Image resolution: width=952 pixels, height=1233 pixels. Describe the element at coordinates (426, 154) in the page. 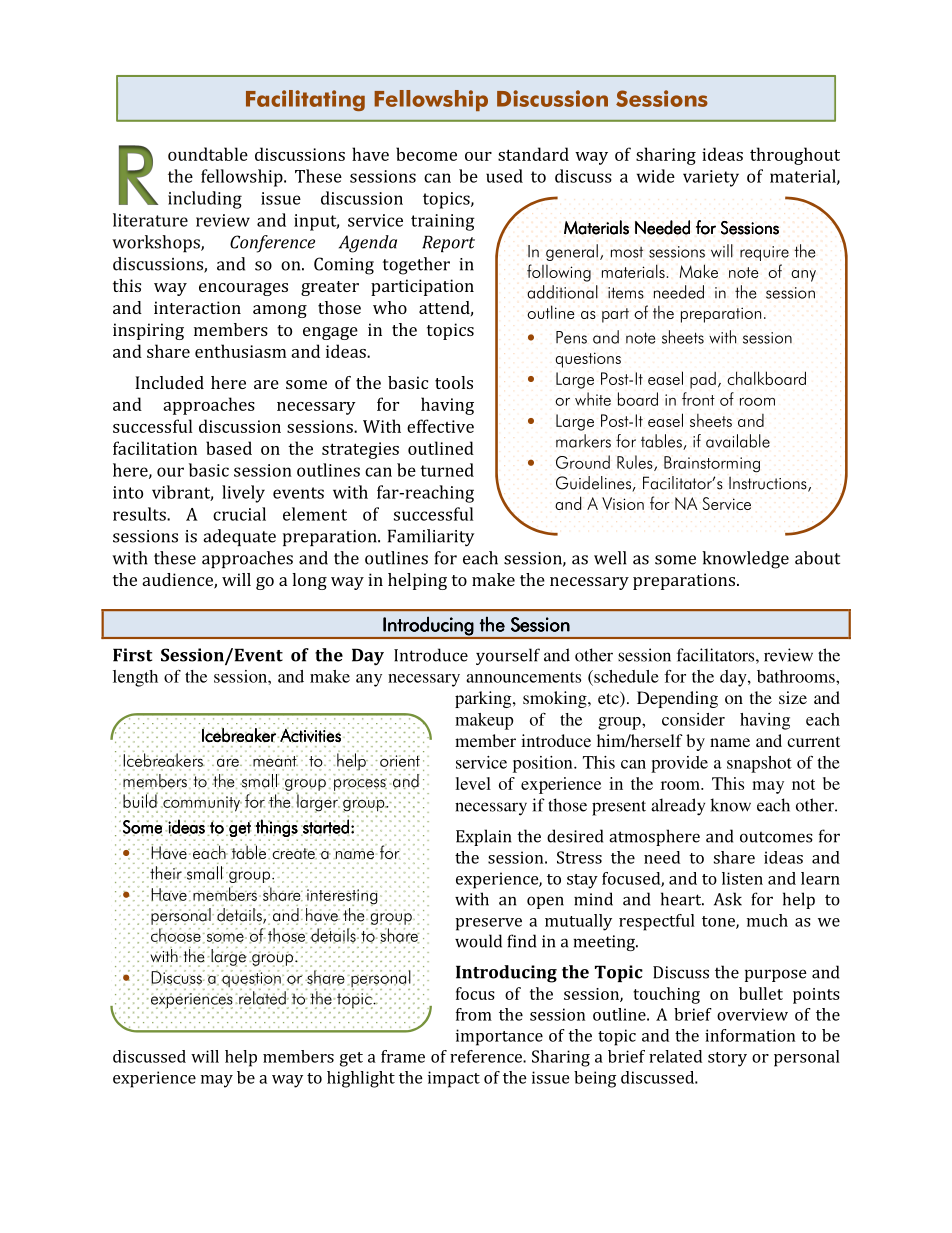

I see `become` at that location.
